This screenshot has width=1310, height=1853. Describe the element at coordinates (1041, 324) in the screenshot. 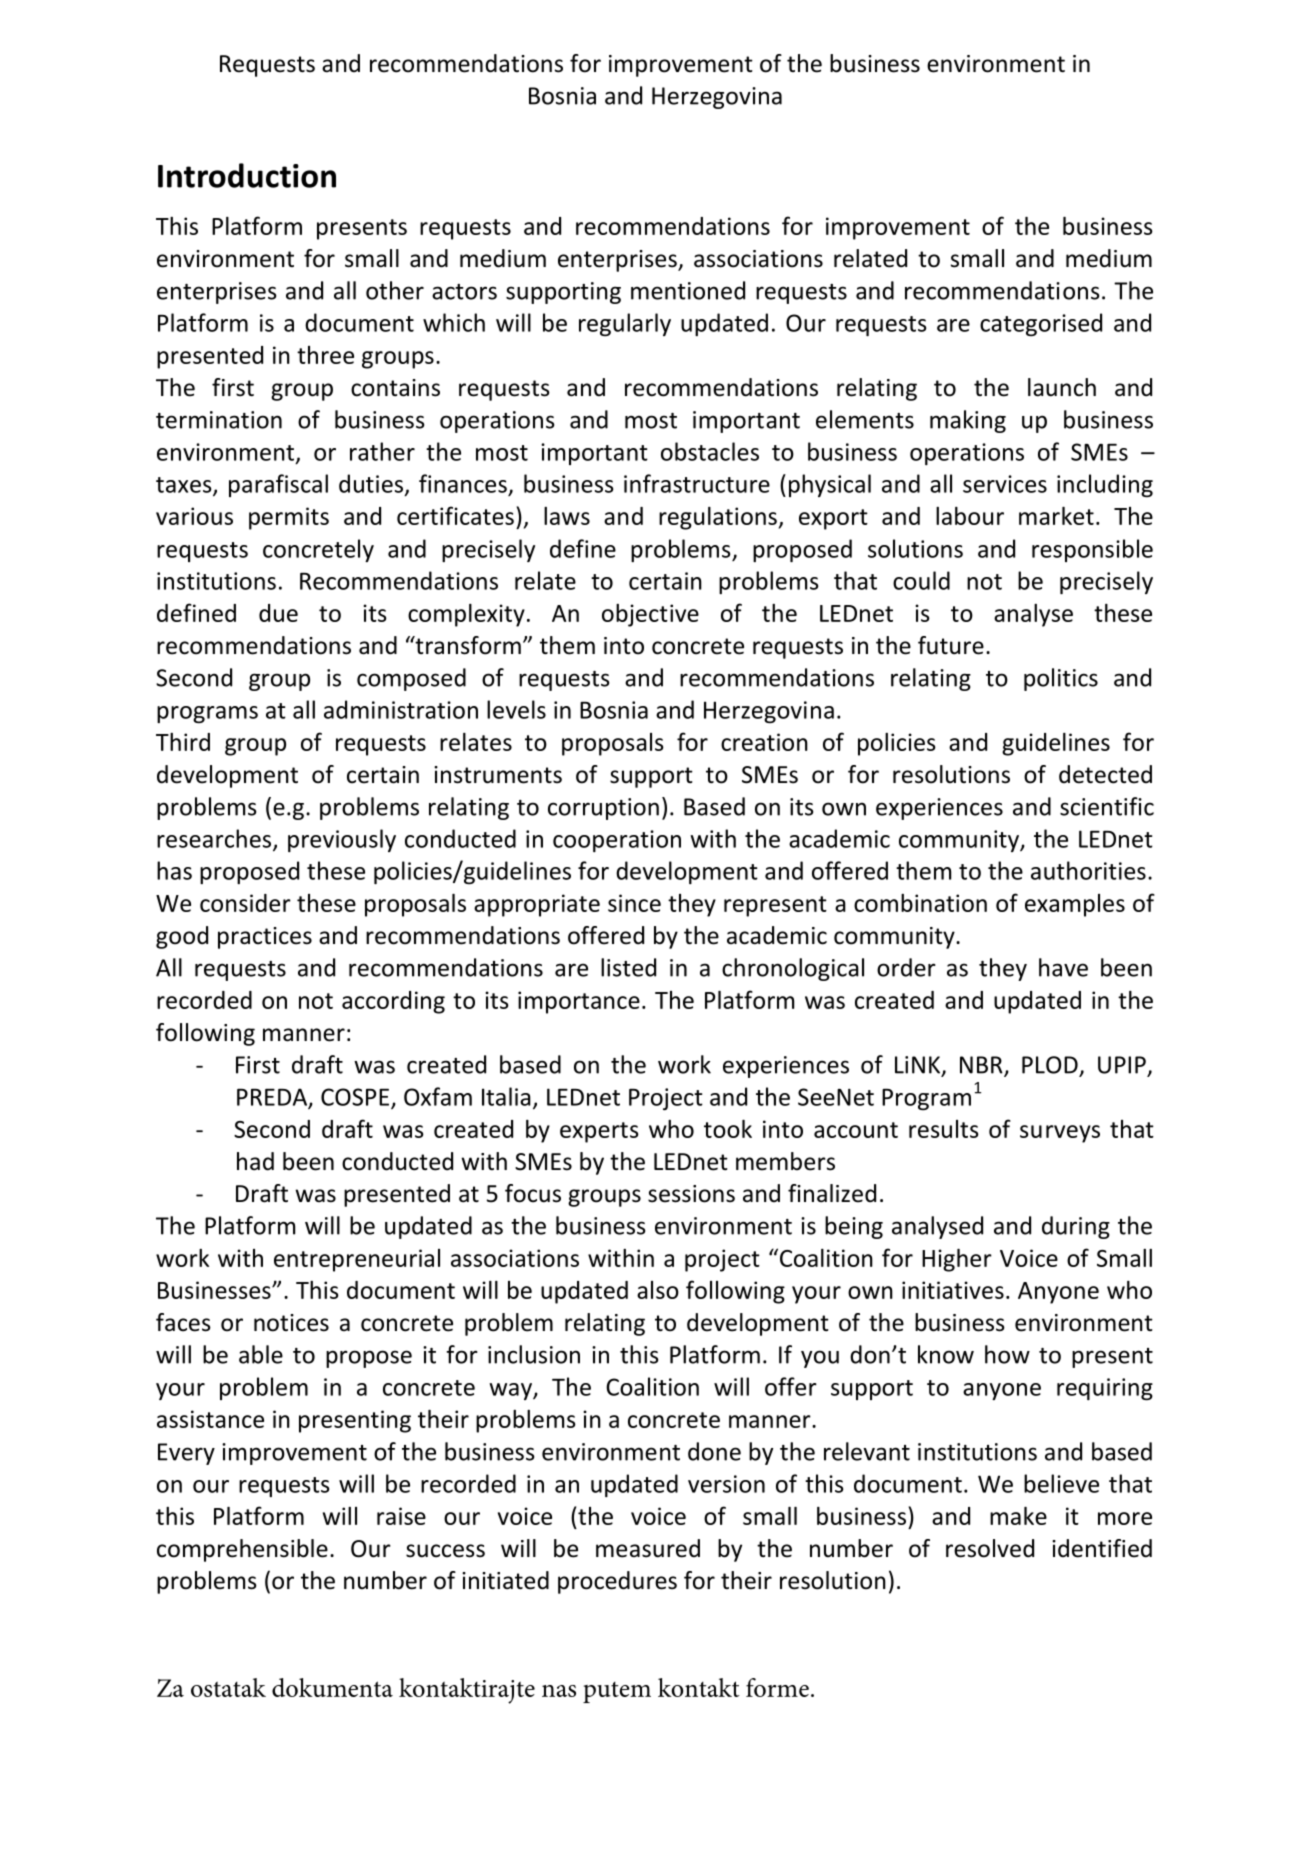

I see `categorised` at that location.
